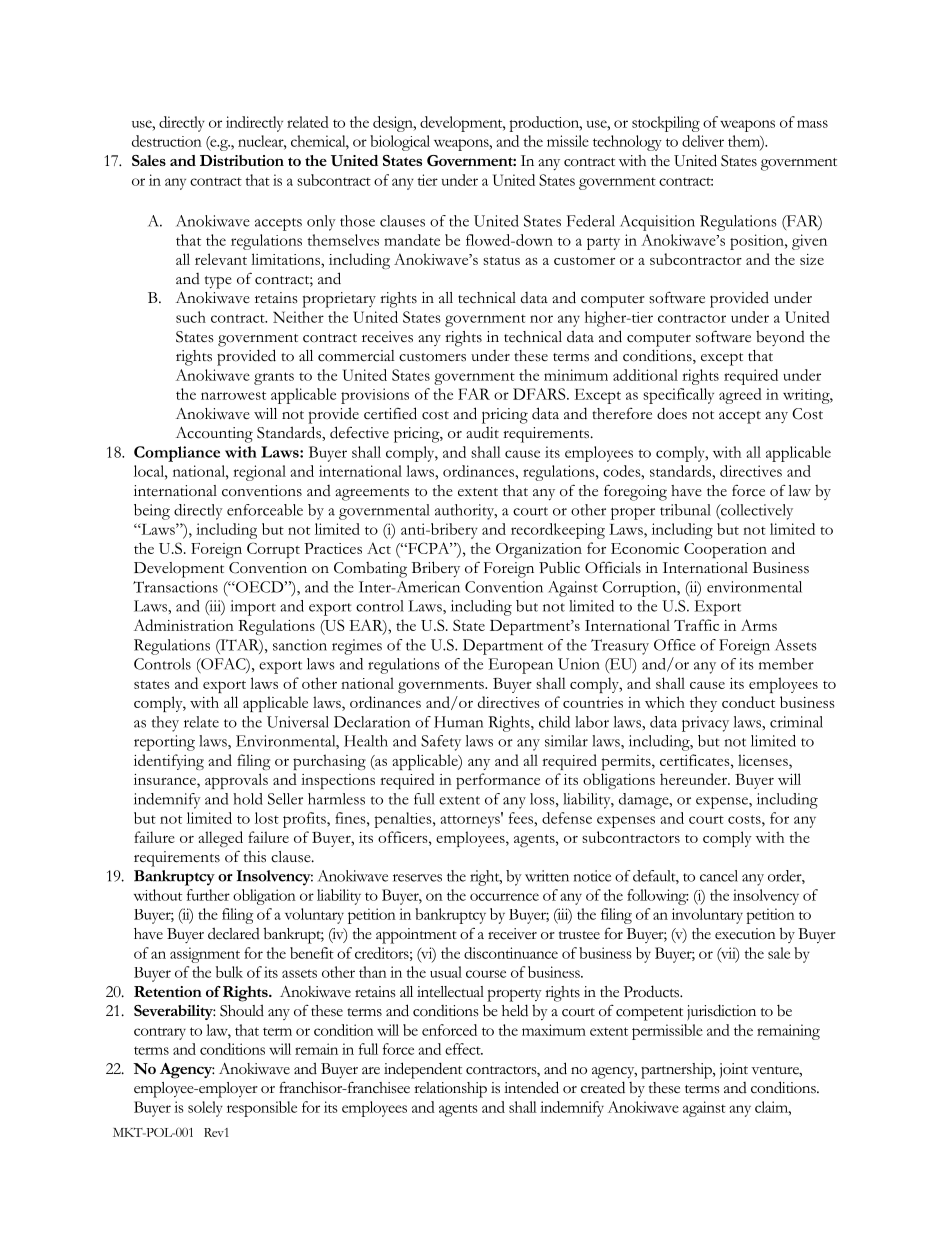  Describe the element at coordinates (520, 666) in the screenshot. I see `European` at that location.
